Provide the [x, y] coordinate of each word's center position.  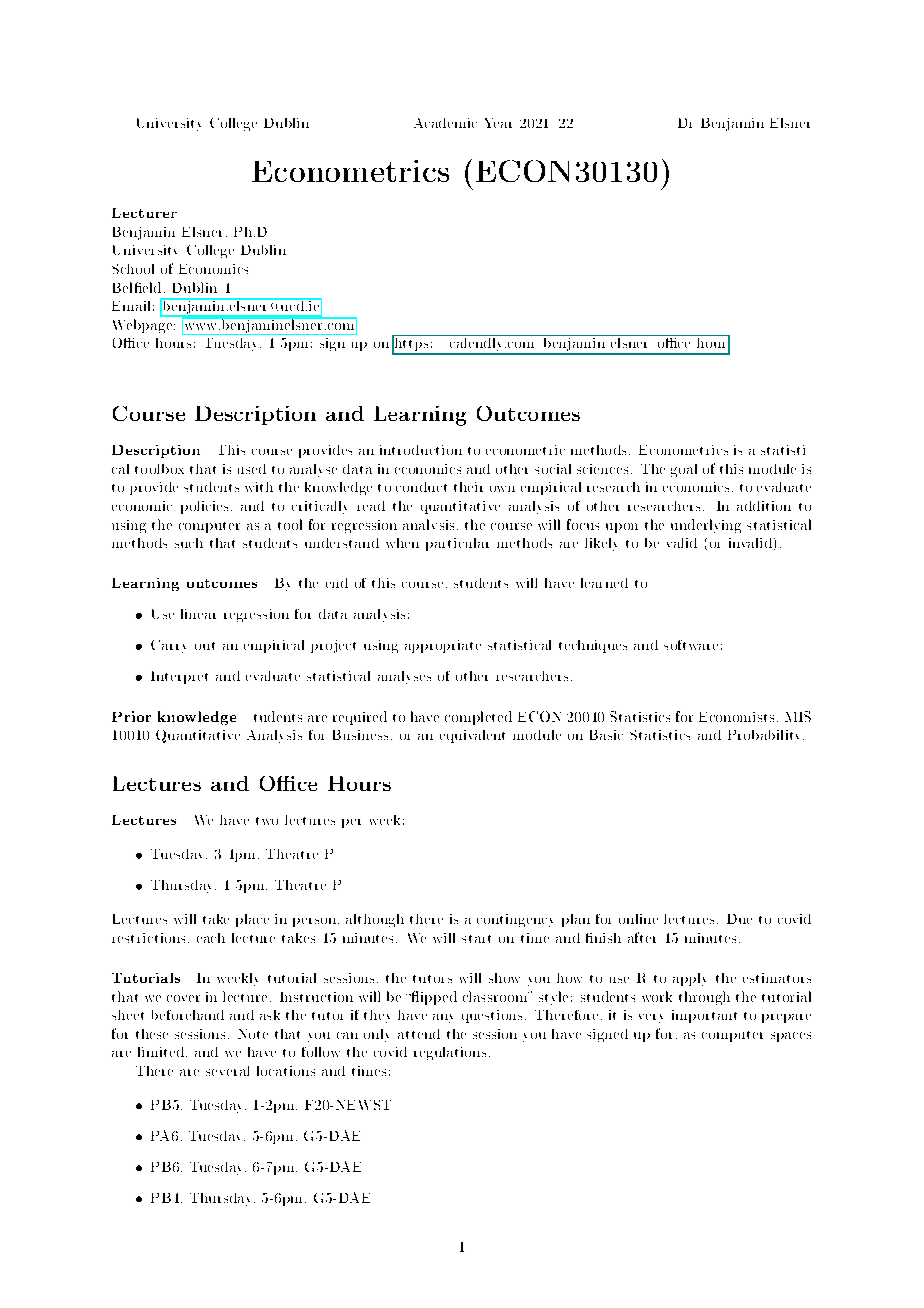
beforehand [188, 1015]
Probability [766, 735]
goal [684, 470]
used [252, 469]
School [133, 269]
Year [498, 123]
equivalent [472, 736]
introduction [421, 450]
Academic [445, 123]
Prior [131, 716]
